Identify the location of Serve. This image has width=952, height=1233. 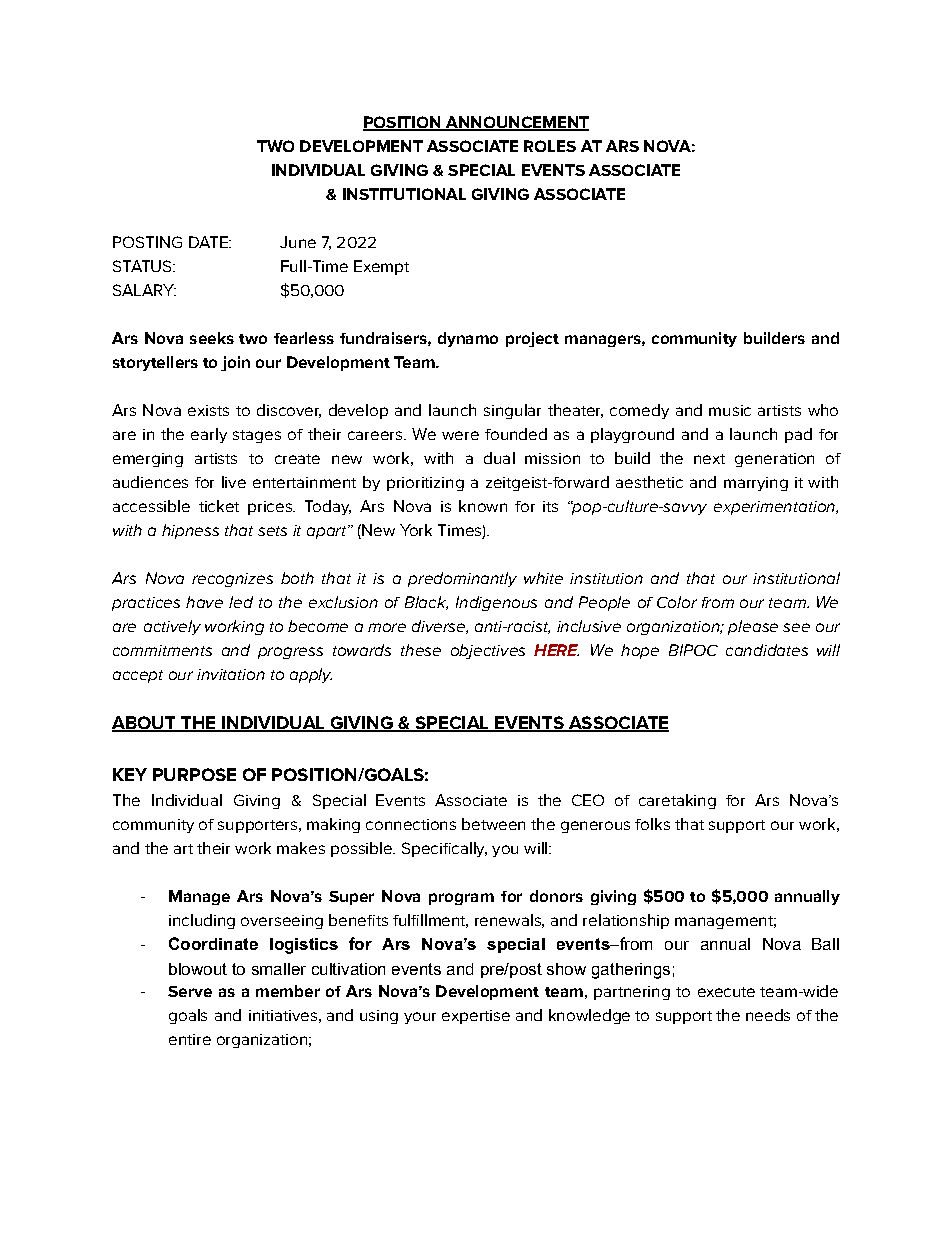
(190, 991).
